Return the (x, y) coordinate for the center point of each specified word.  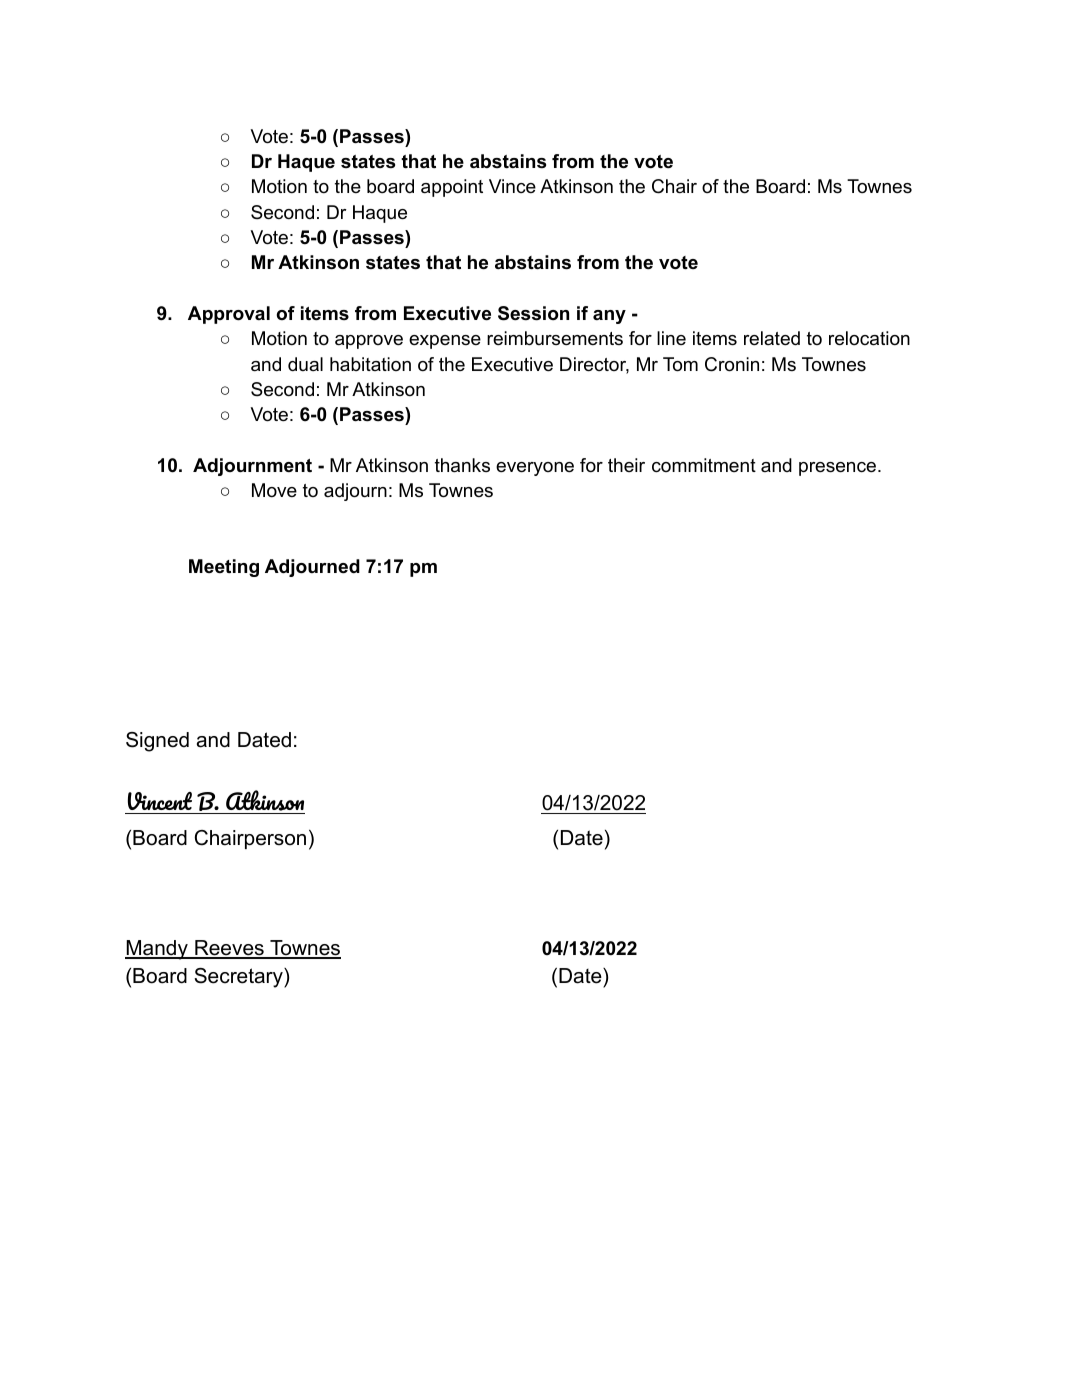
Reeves (229, 949)
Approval (229, 315)
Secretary (239, 978)
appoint (452, 188)
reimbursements (555, 338)
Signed (157, 742)
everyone (535, 469)
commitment (704, 465)
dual (305, 364)
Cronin (732, 364)
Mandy (157, 950)
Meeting (224, 568)
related (772, 338)
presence (837, 469)
